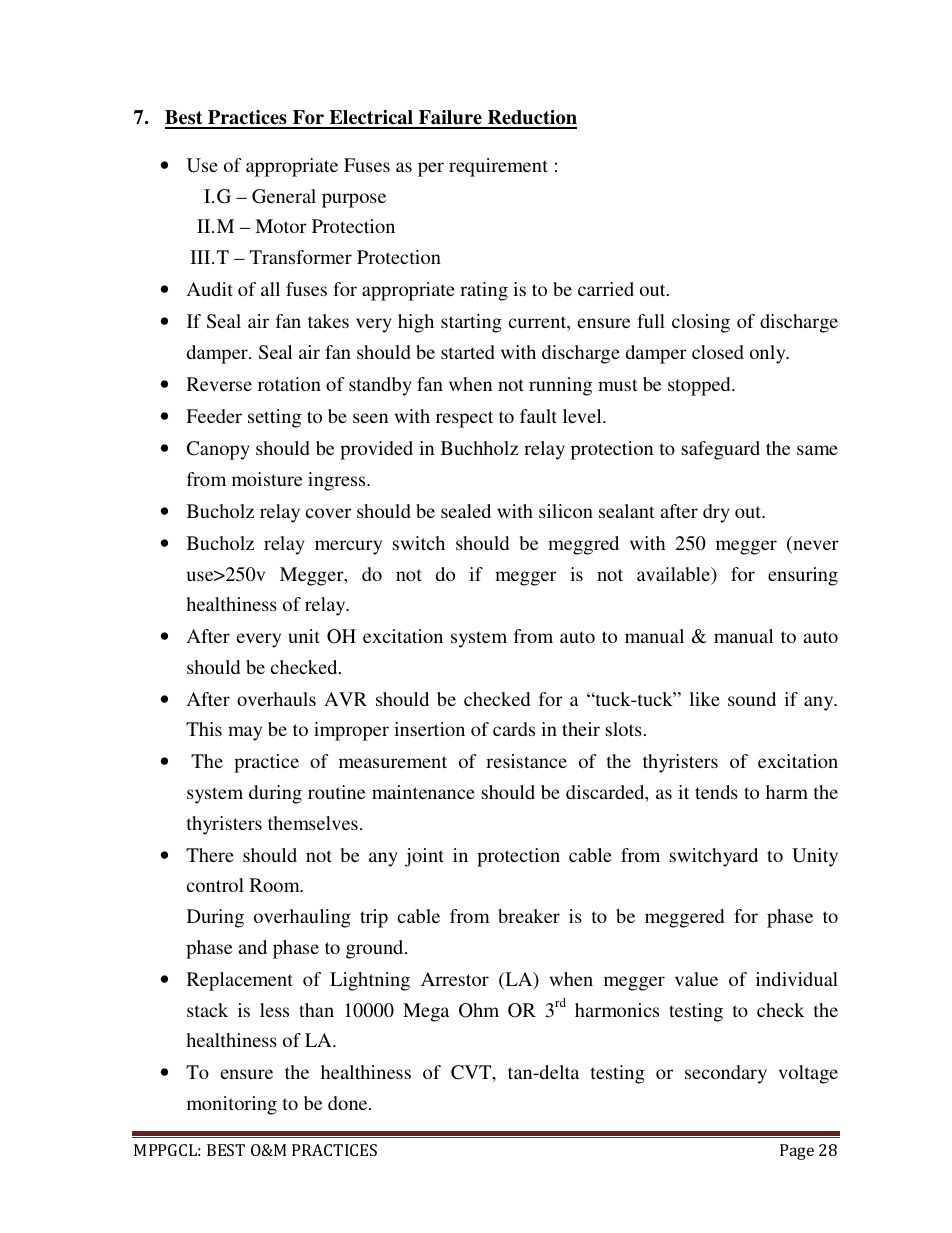 This screenshot has height=1233, width=952. I want to click on sound, so click(752, 699).
